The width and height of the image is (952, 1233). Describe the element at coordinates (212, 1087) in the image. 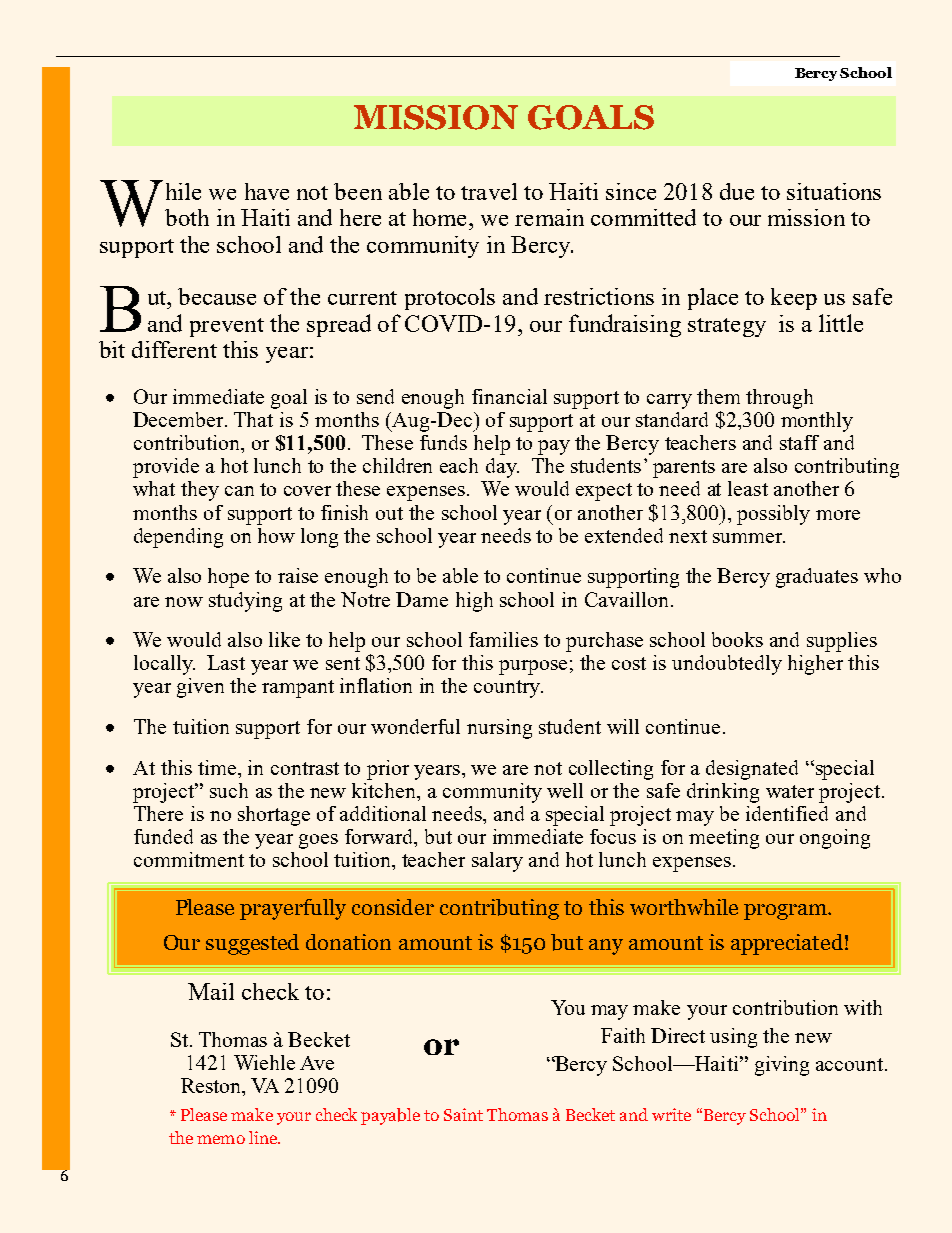

I see `Reston` at that location.
